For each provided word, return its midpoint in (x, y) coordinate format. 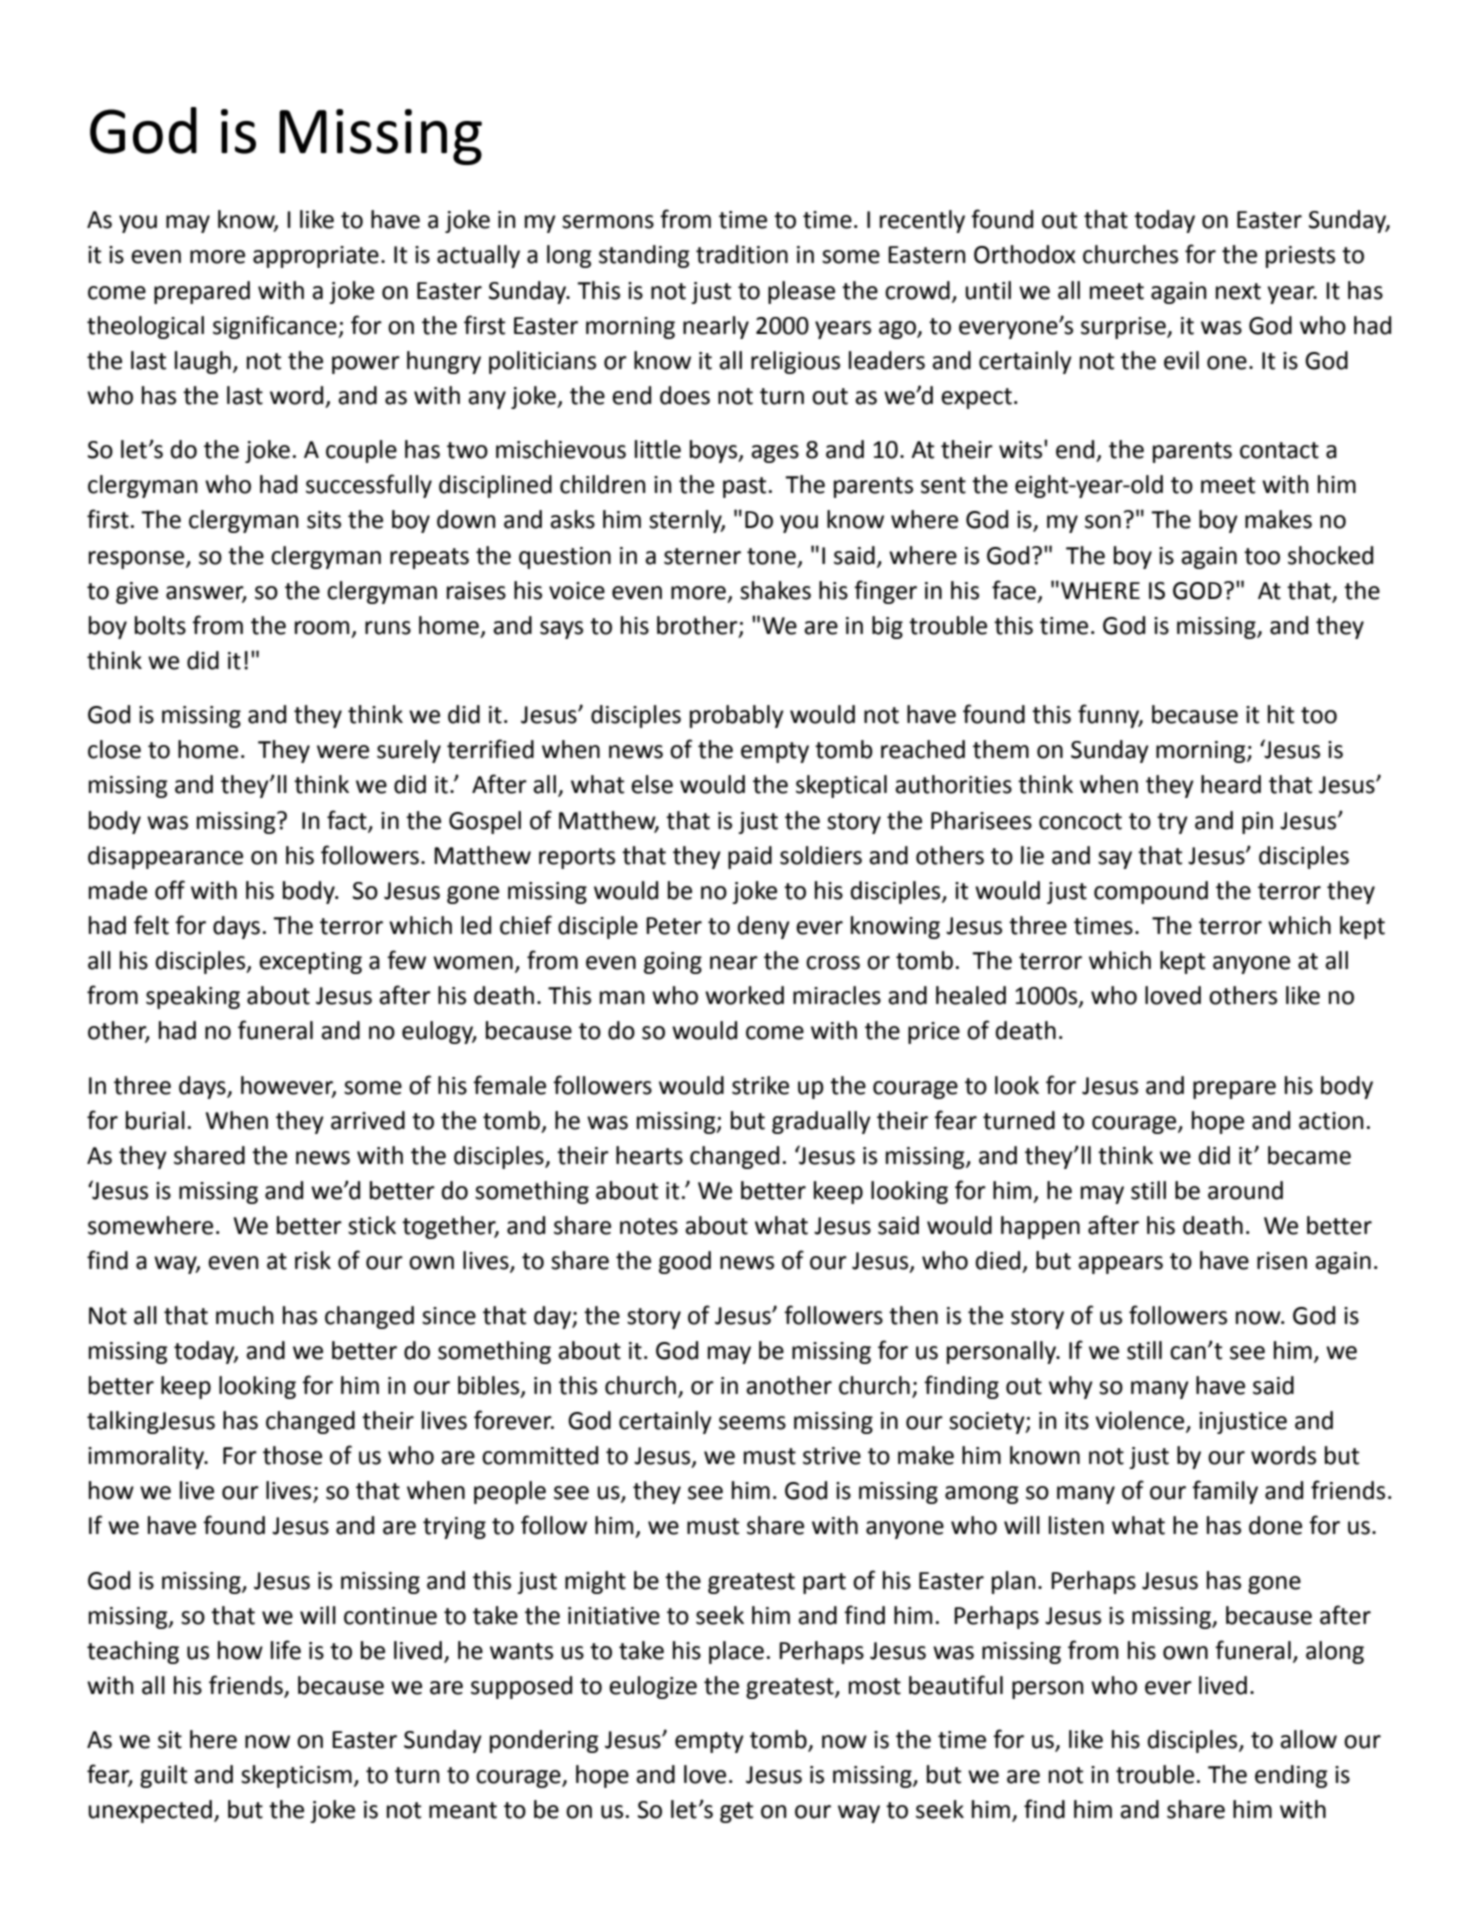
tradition (742, 254)
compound (1151, 892)
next (1238, 291)
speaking (193, 997)
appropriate (316, 257)
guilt (163, 1776)
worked (744, 995)
